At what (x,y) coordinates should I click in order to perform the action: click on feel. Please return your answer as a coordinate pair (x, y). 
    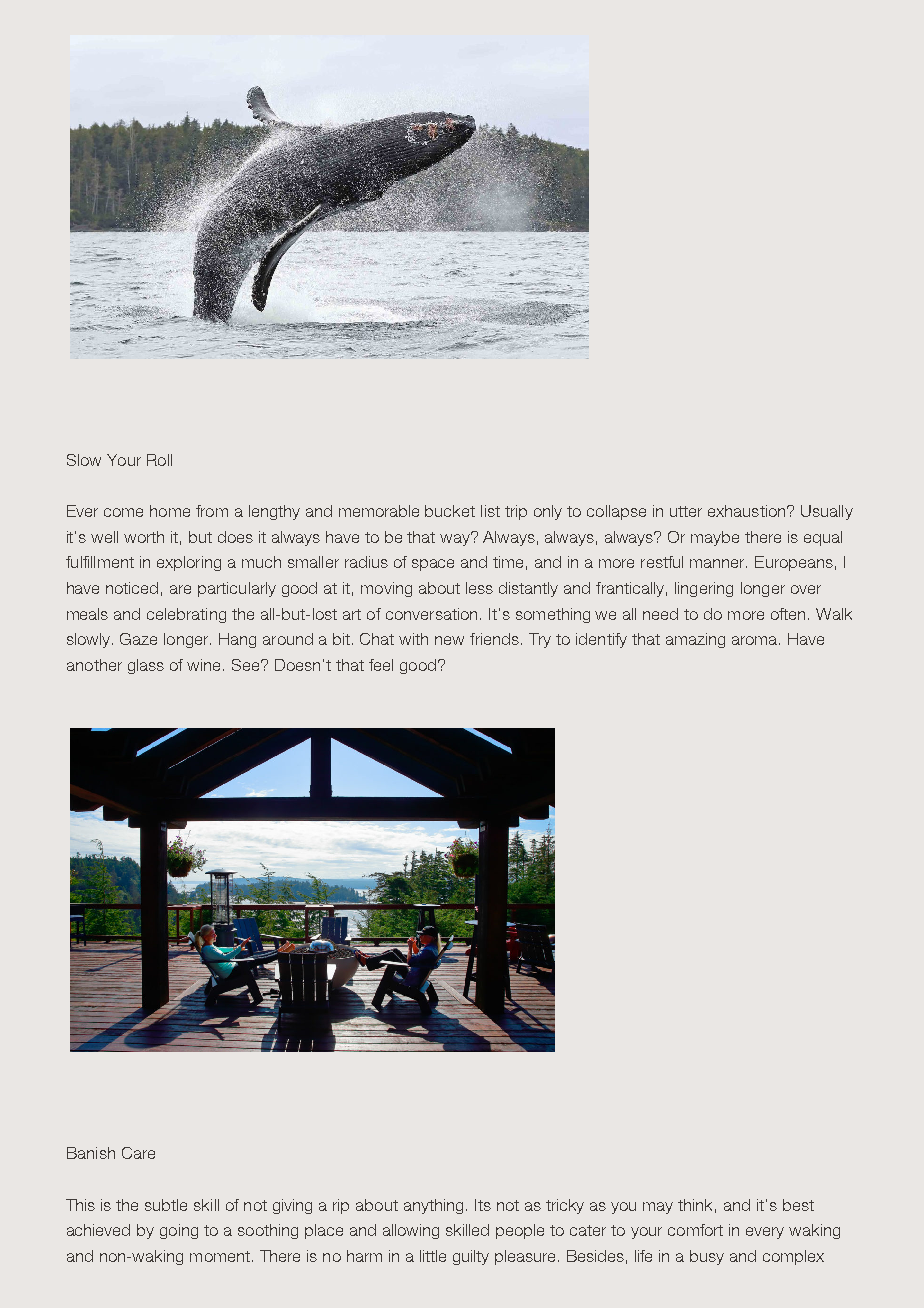
    Looking at the image, I should click on (381, 665).
